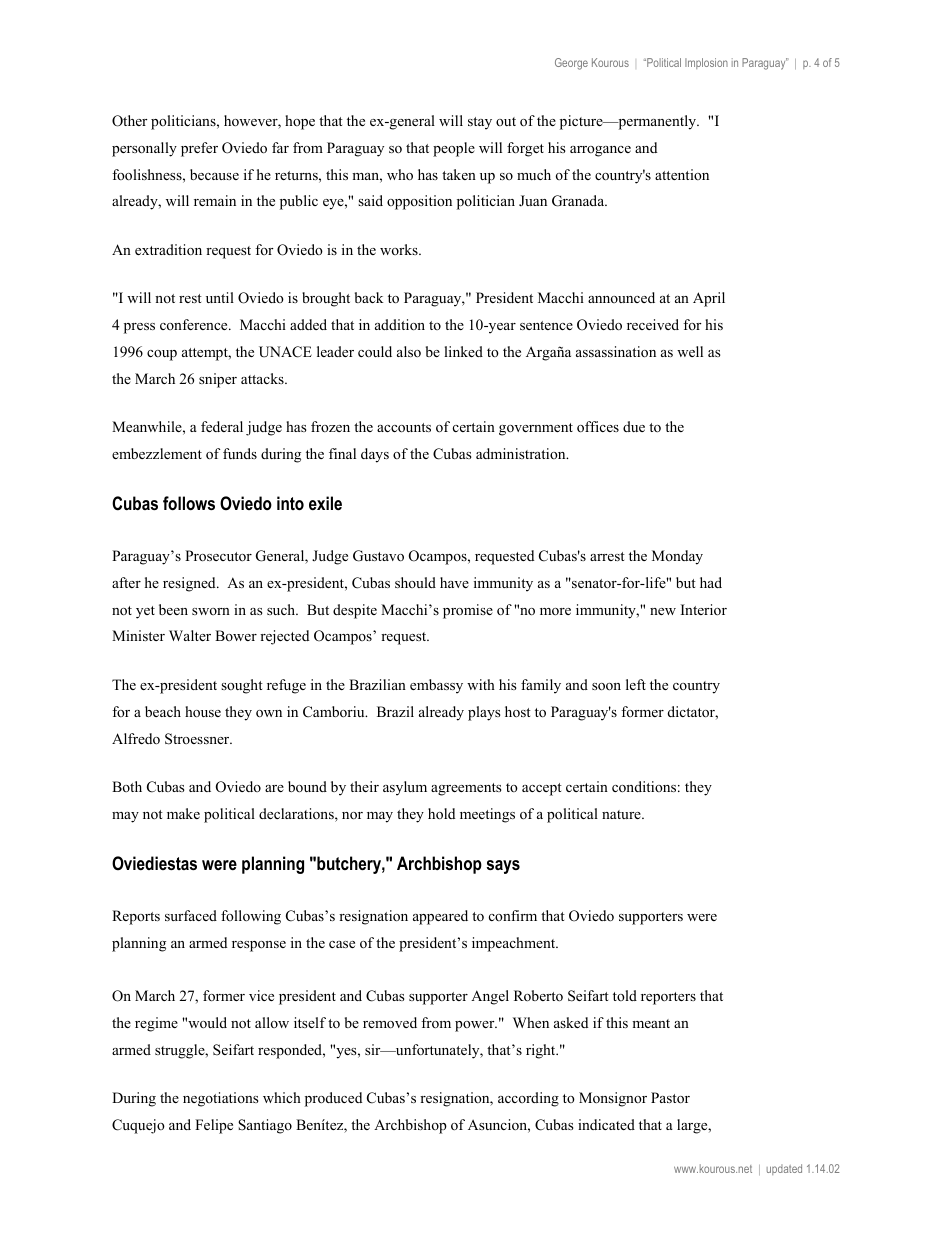 The image size is (952, 1233). I want to click on surfaced, so click(191, 915).
